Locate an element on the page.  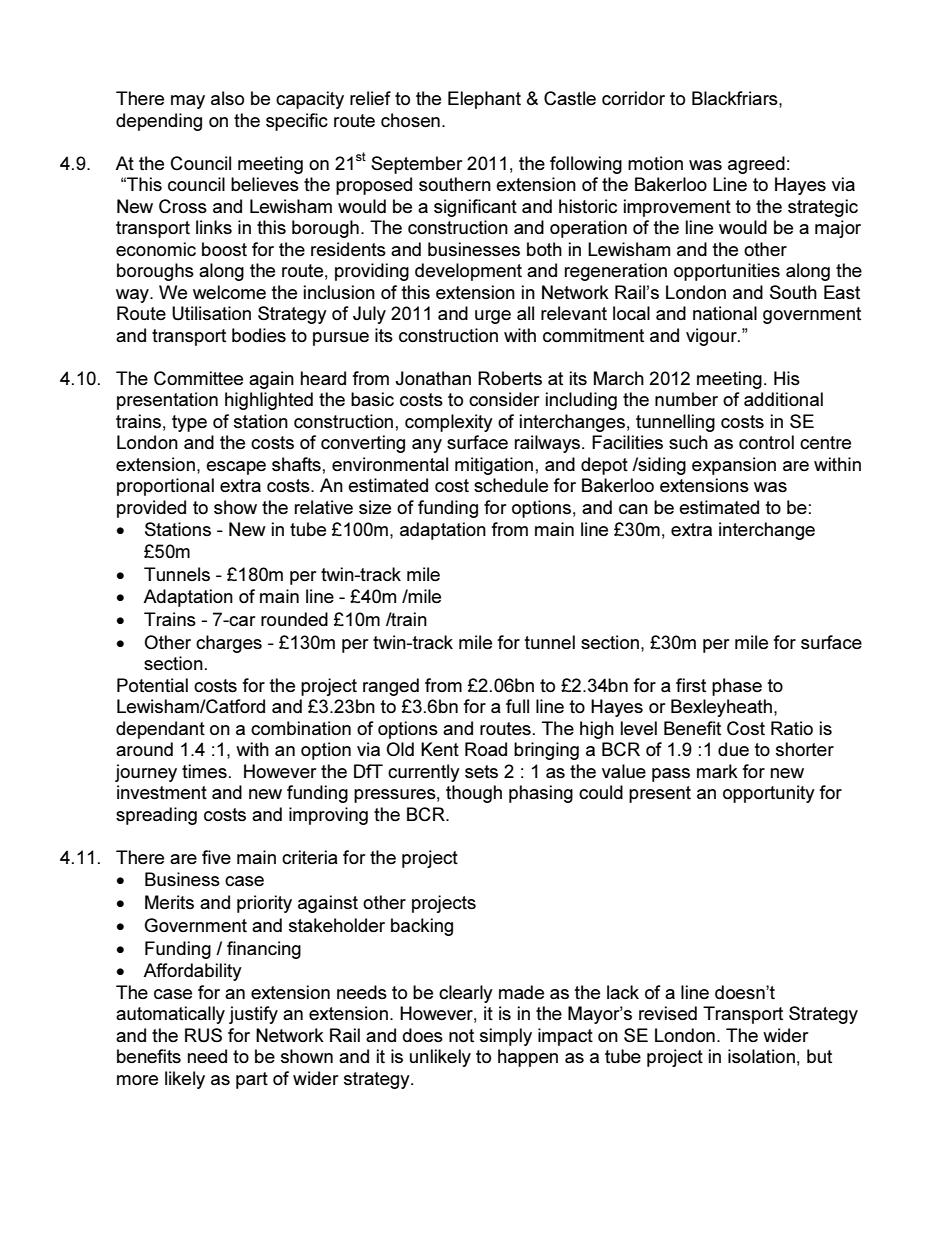
chosen is located at coordinates (410, 120).
